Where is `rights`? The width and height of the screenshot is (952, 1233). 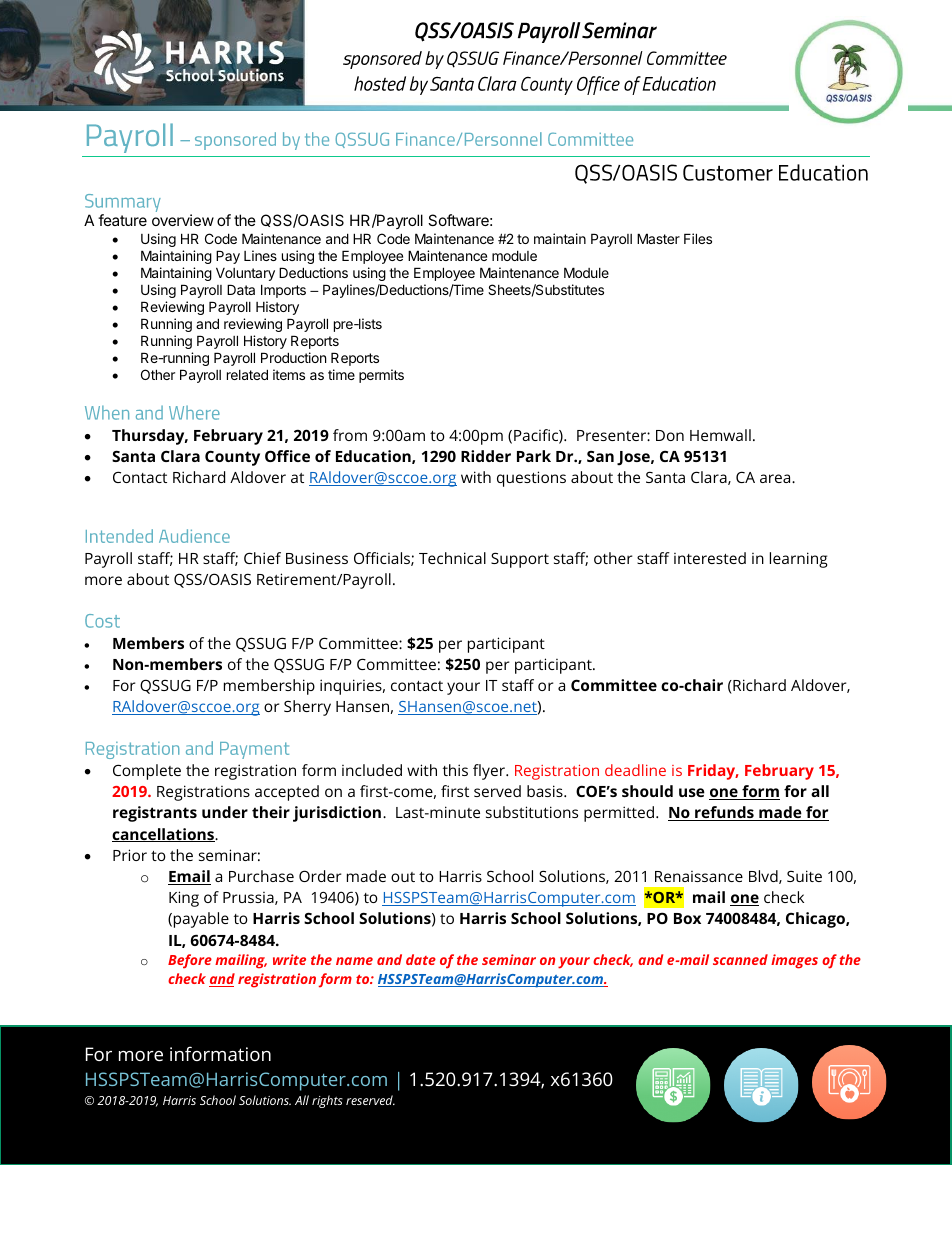 rights is located at coordinates (327, 1101).
